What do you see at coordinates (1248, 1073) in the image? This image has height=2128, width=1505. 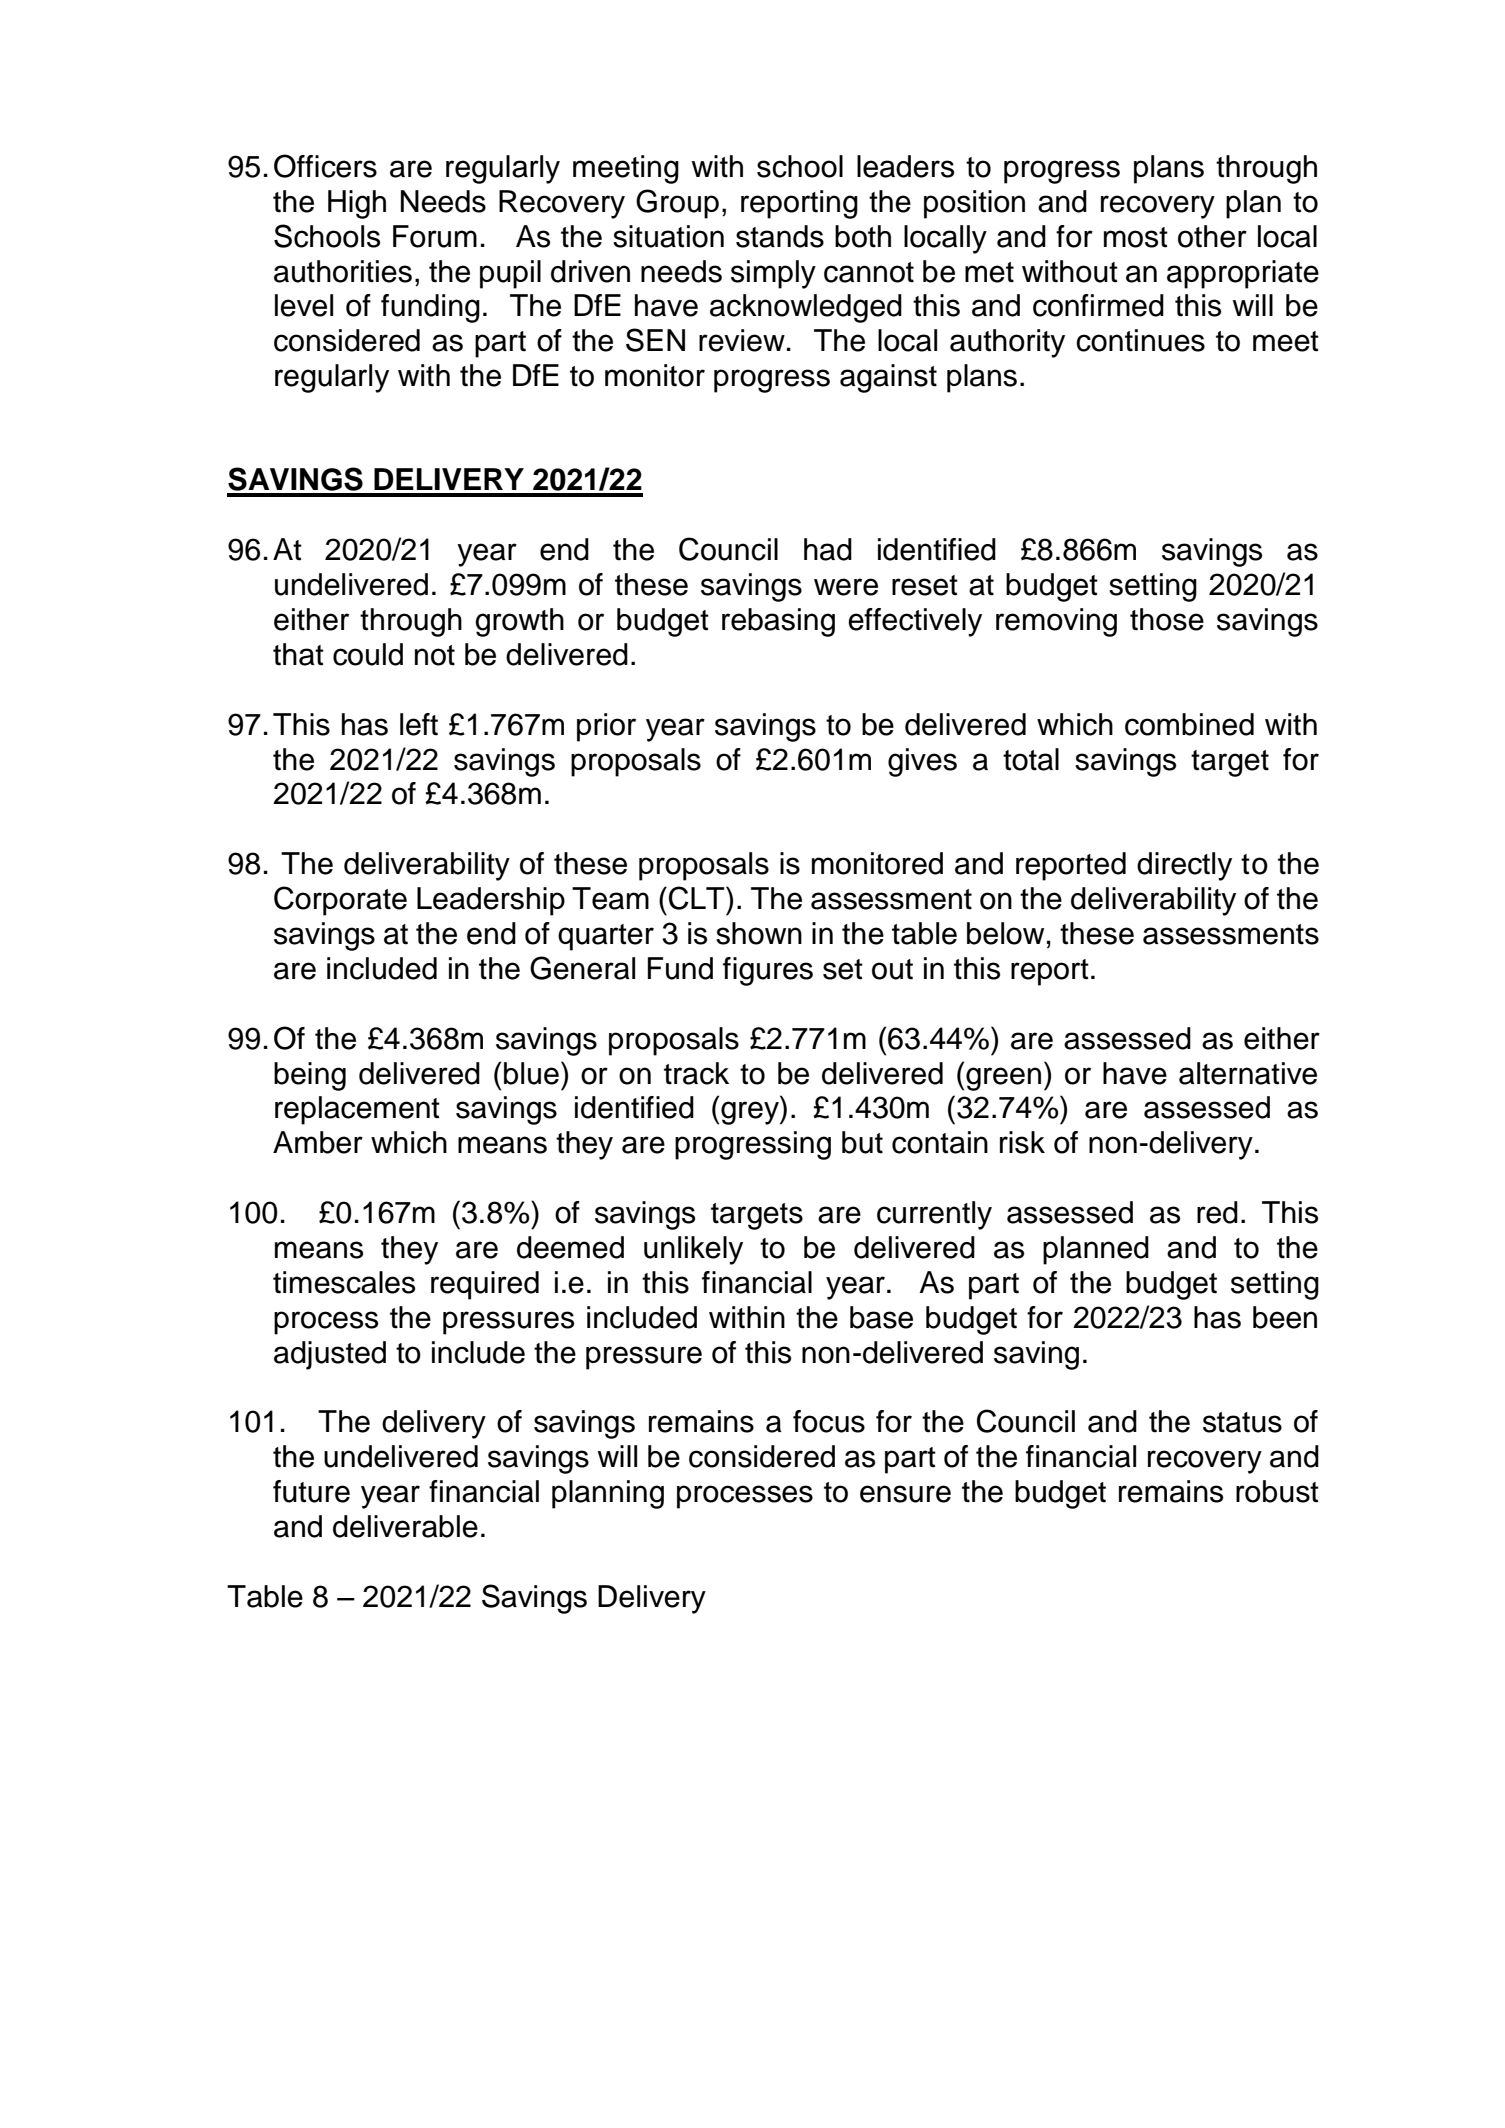 I see `alternative` at bounding box center [1248, 1073].
